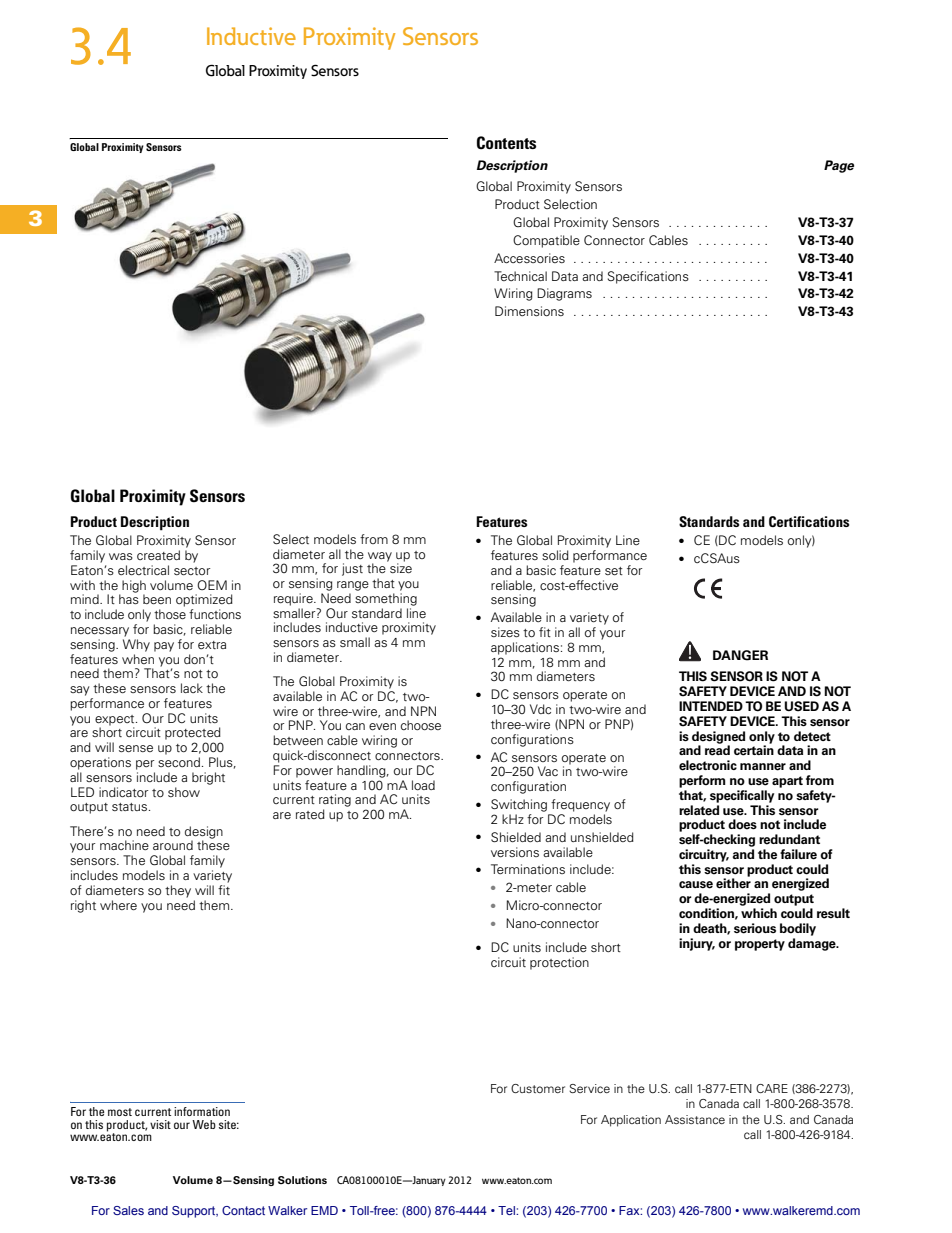 Image resolution: width=952 pixels, height=1233 pixels. What do you see at coordinates (421, 725) in the screenshot?
I see `choose` at bounding box center [421, 725].
